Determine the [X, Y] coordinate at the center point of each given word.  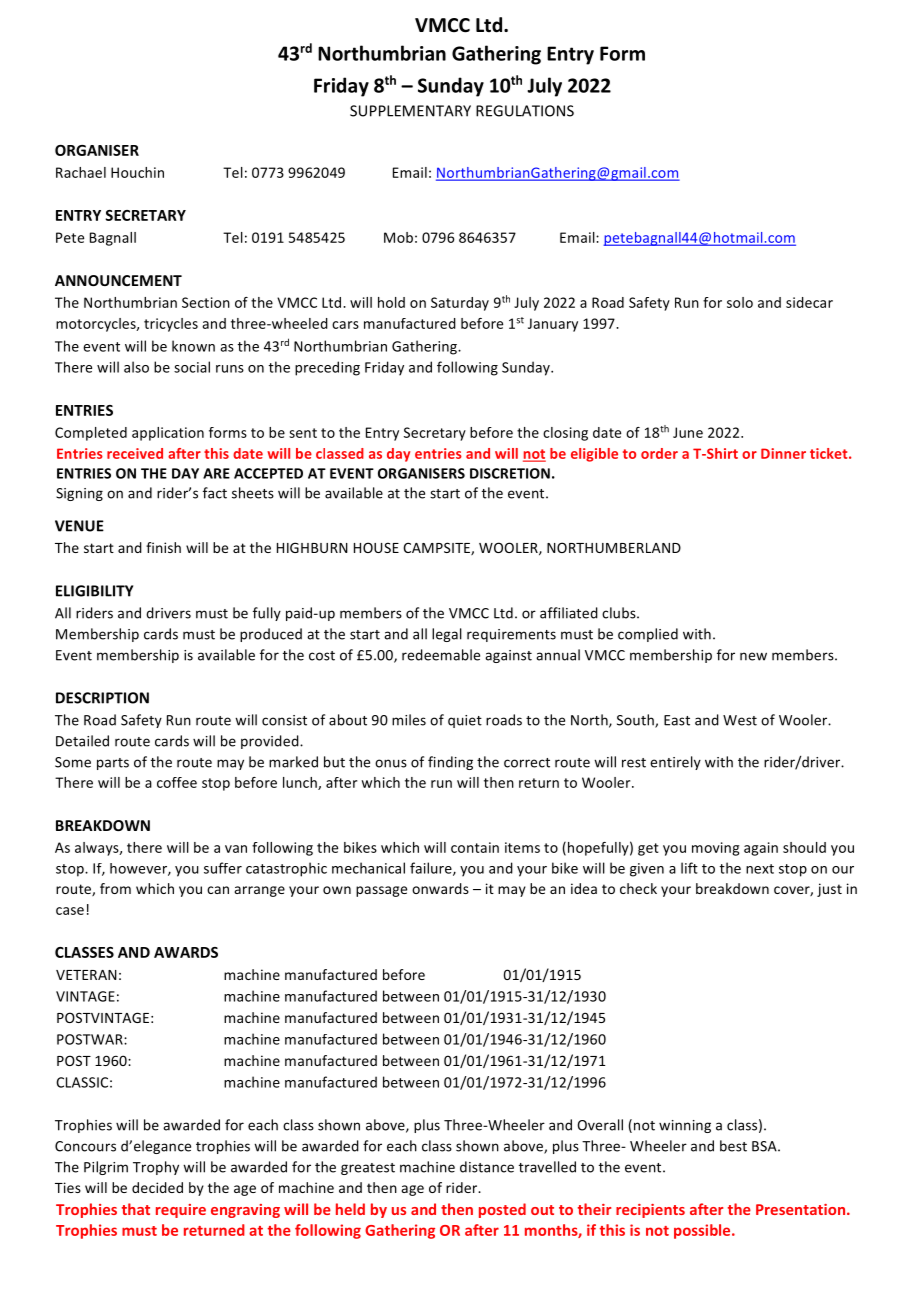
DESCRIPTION [102, 698]
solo [740, 302]
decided [157, 1187]
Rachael [81, 172]
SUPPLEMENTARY [410, 111]
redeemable [441, 655]
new [753, 656]
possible [703, 1231]
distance [487, 1167]
